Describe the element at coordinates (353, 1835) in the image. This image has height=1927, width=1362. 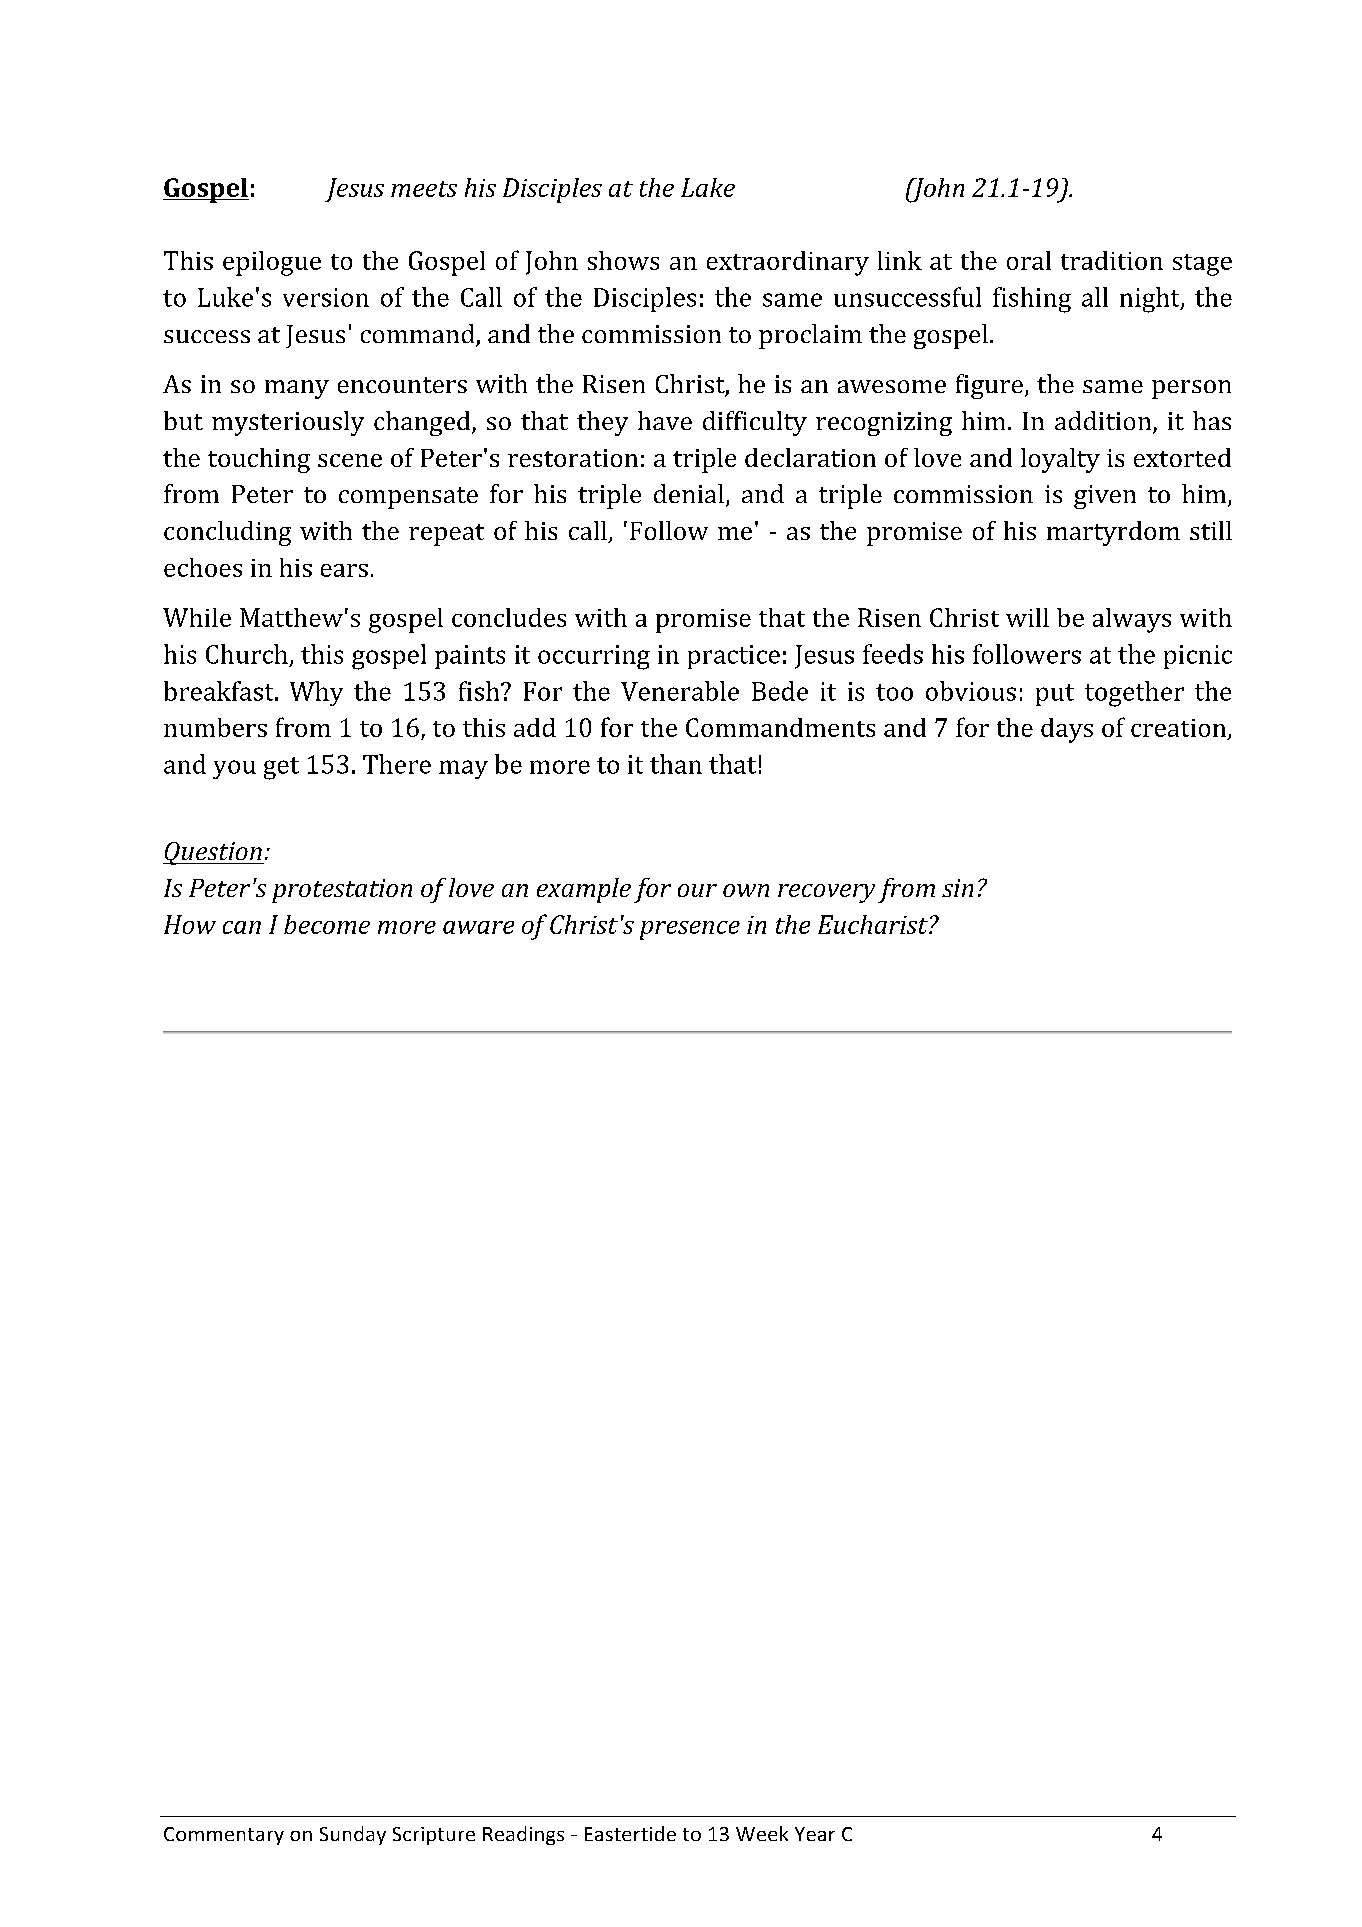
I see `Sunday` at that location.
